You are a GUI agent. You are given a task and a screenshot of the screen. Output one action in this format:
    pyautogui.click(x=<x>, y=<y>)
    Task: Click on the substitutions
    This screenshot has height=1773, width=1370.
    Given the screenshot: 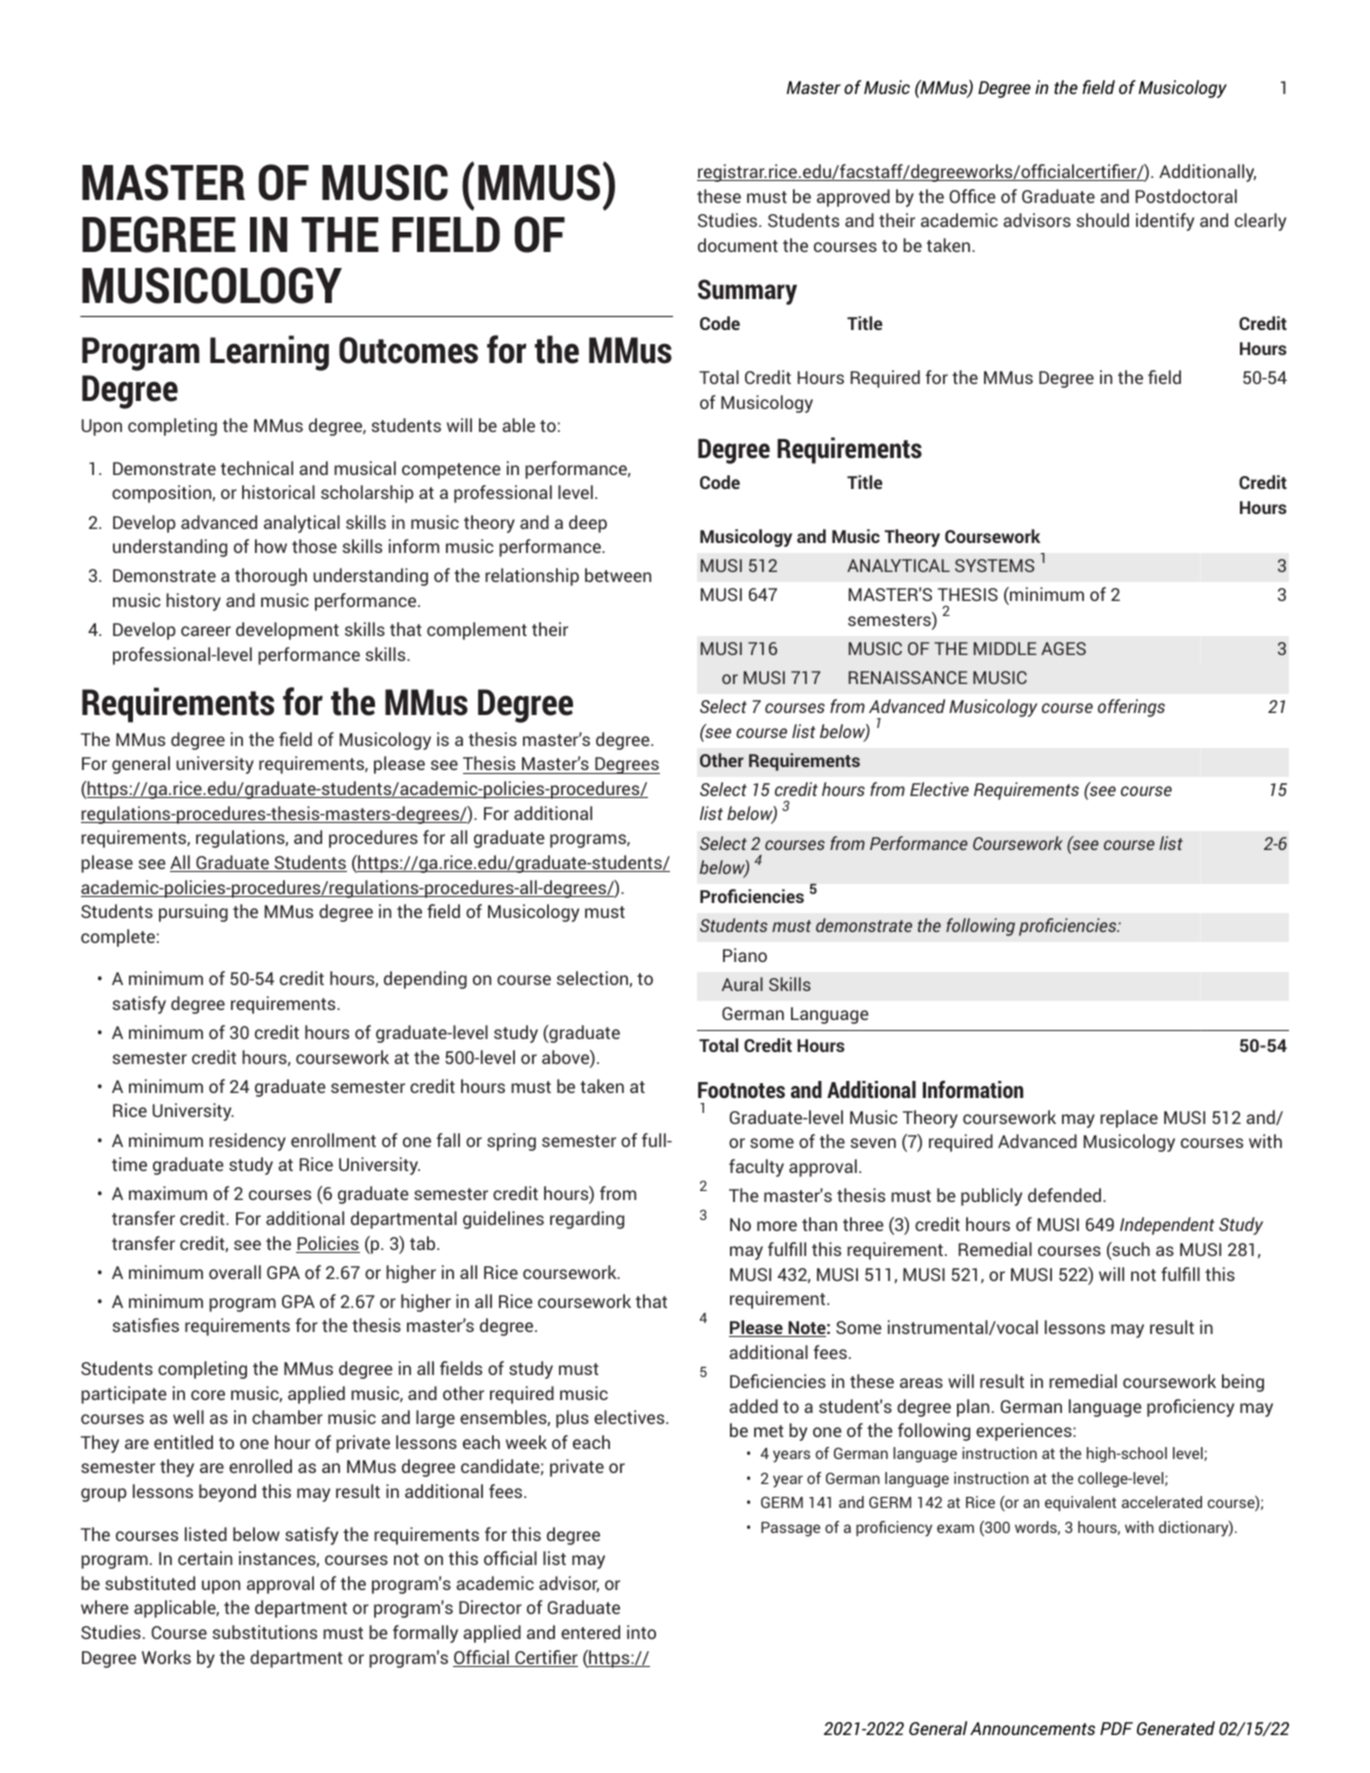 What is the action you would take?
    pyautogui.click(x=264, y=1632)
